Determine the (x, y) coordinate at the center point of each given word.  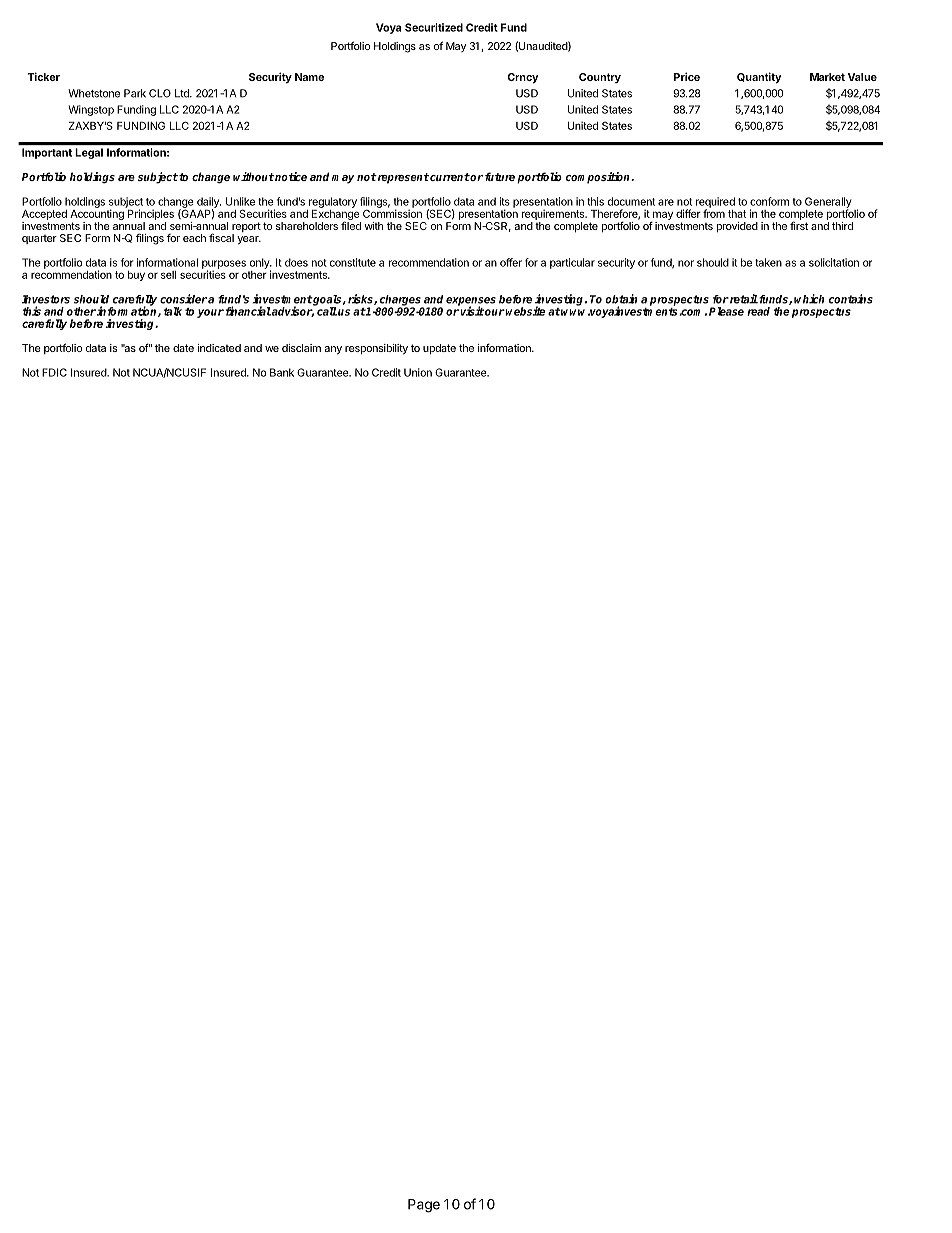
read (758, 311)
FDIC (54, 372)
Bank (282, 372)
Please (726, 311)
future (500, 176)
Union (418, 372)
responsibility (376, 349)
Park (135, 93)
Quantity (759, 78)
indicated (219, 348)
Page (424, 1206)
